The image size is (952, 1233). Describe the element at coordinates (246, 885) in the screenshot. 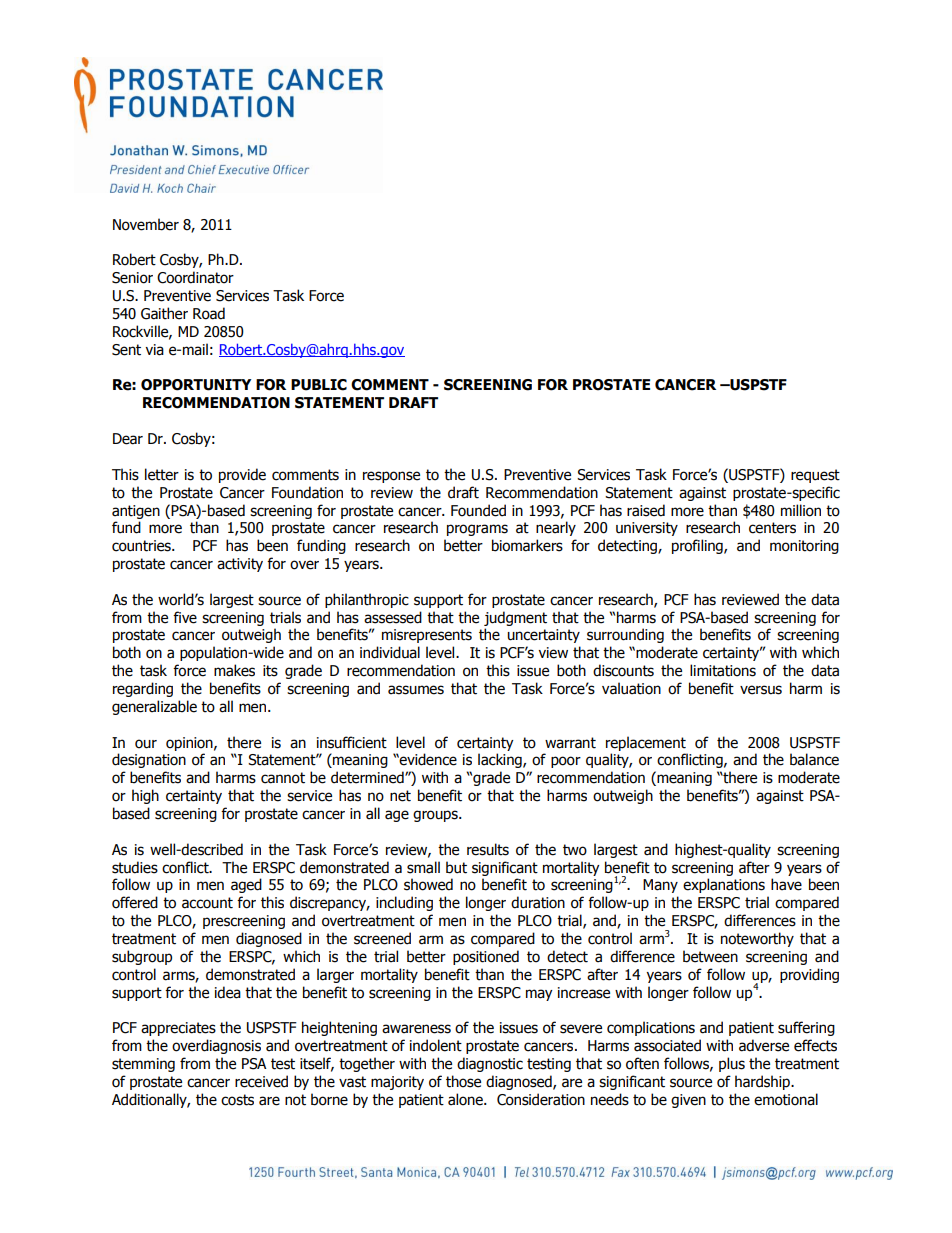

I see `aged` at that location.
